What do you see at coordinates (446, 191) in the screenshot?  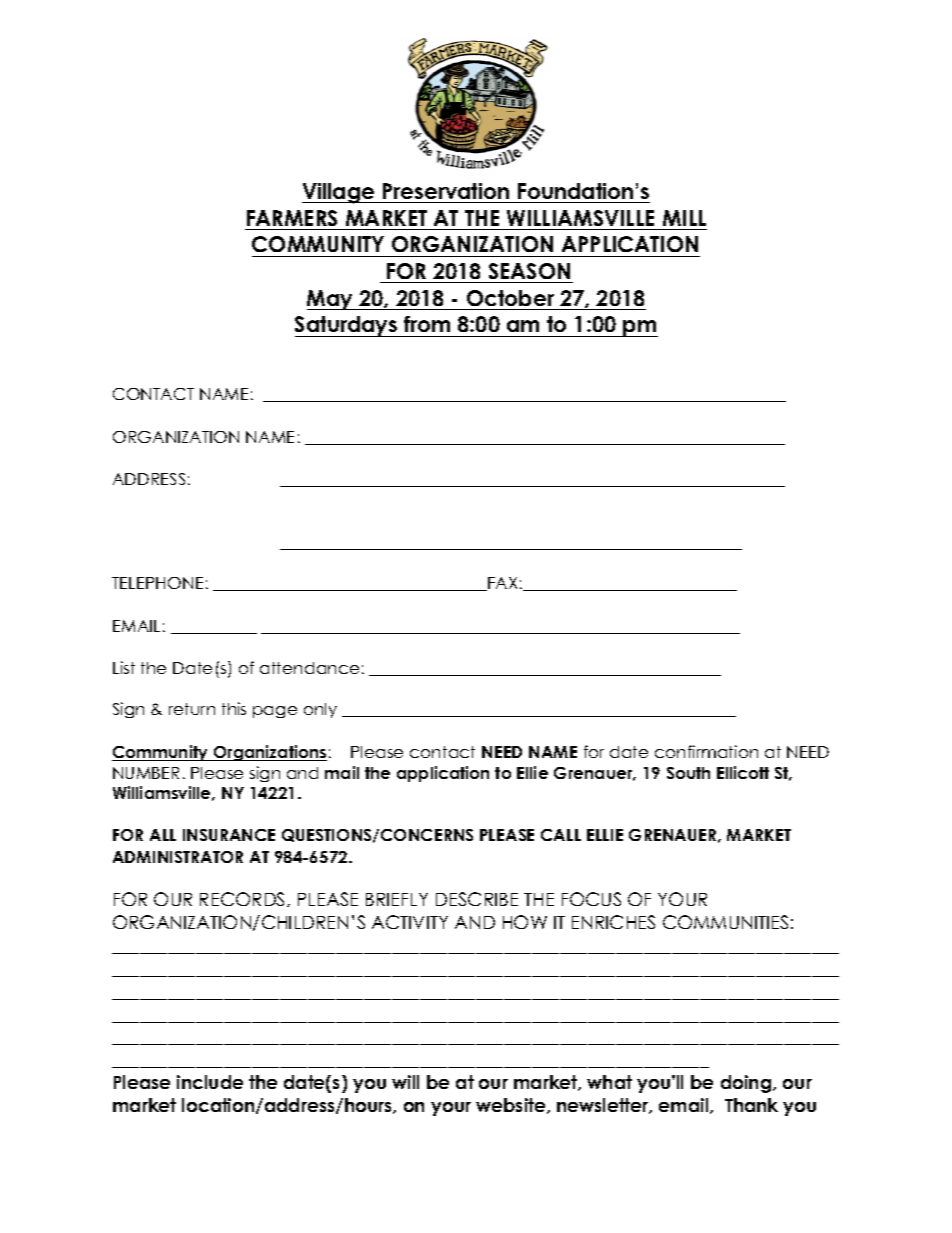 I see `Preservation` at bounding box center [446, 191].
